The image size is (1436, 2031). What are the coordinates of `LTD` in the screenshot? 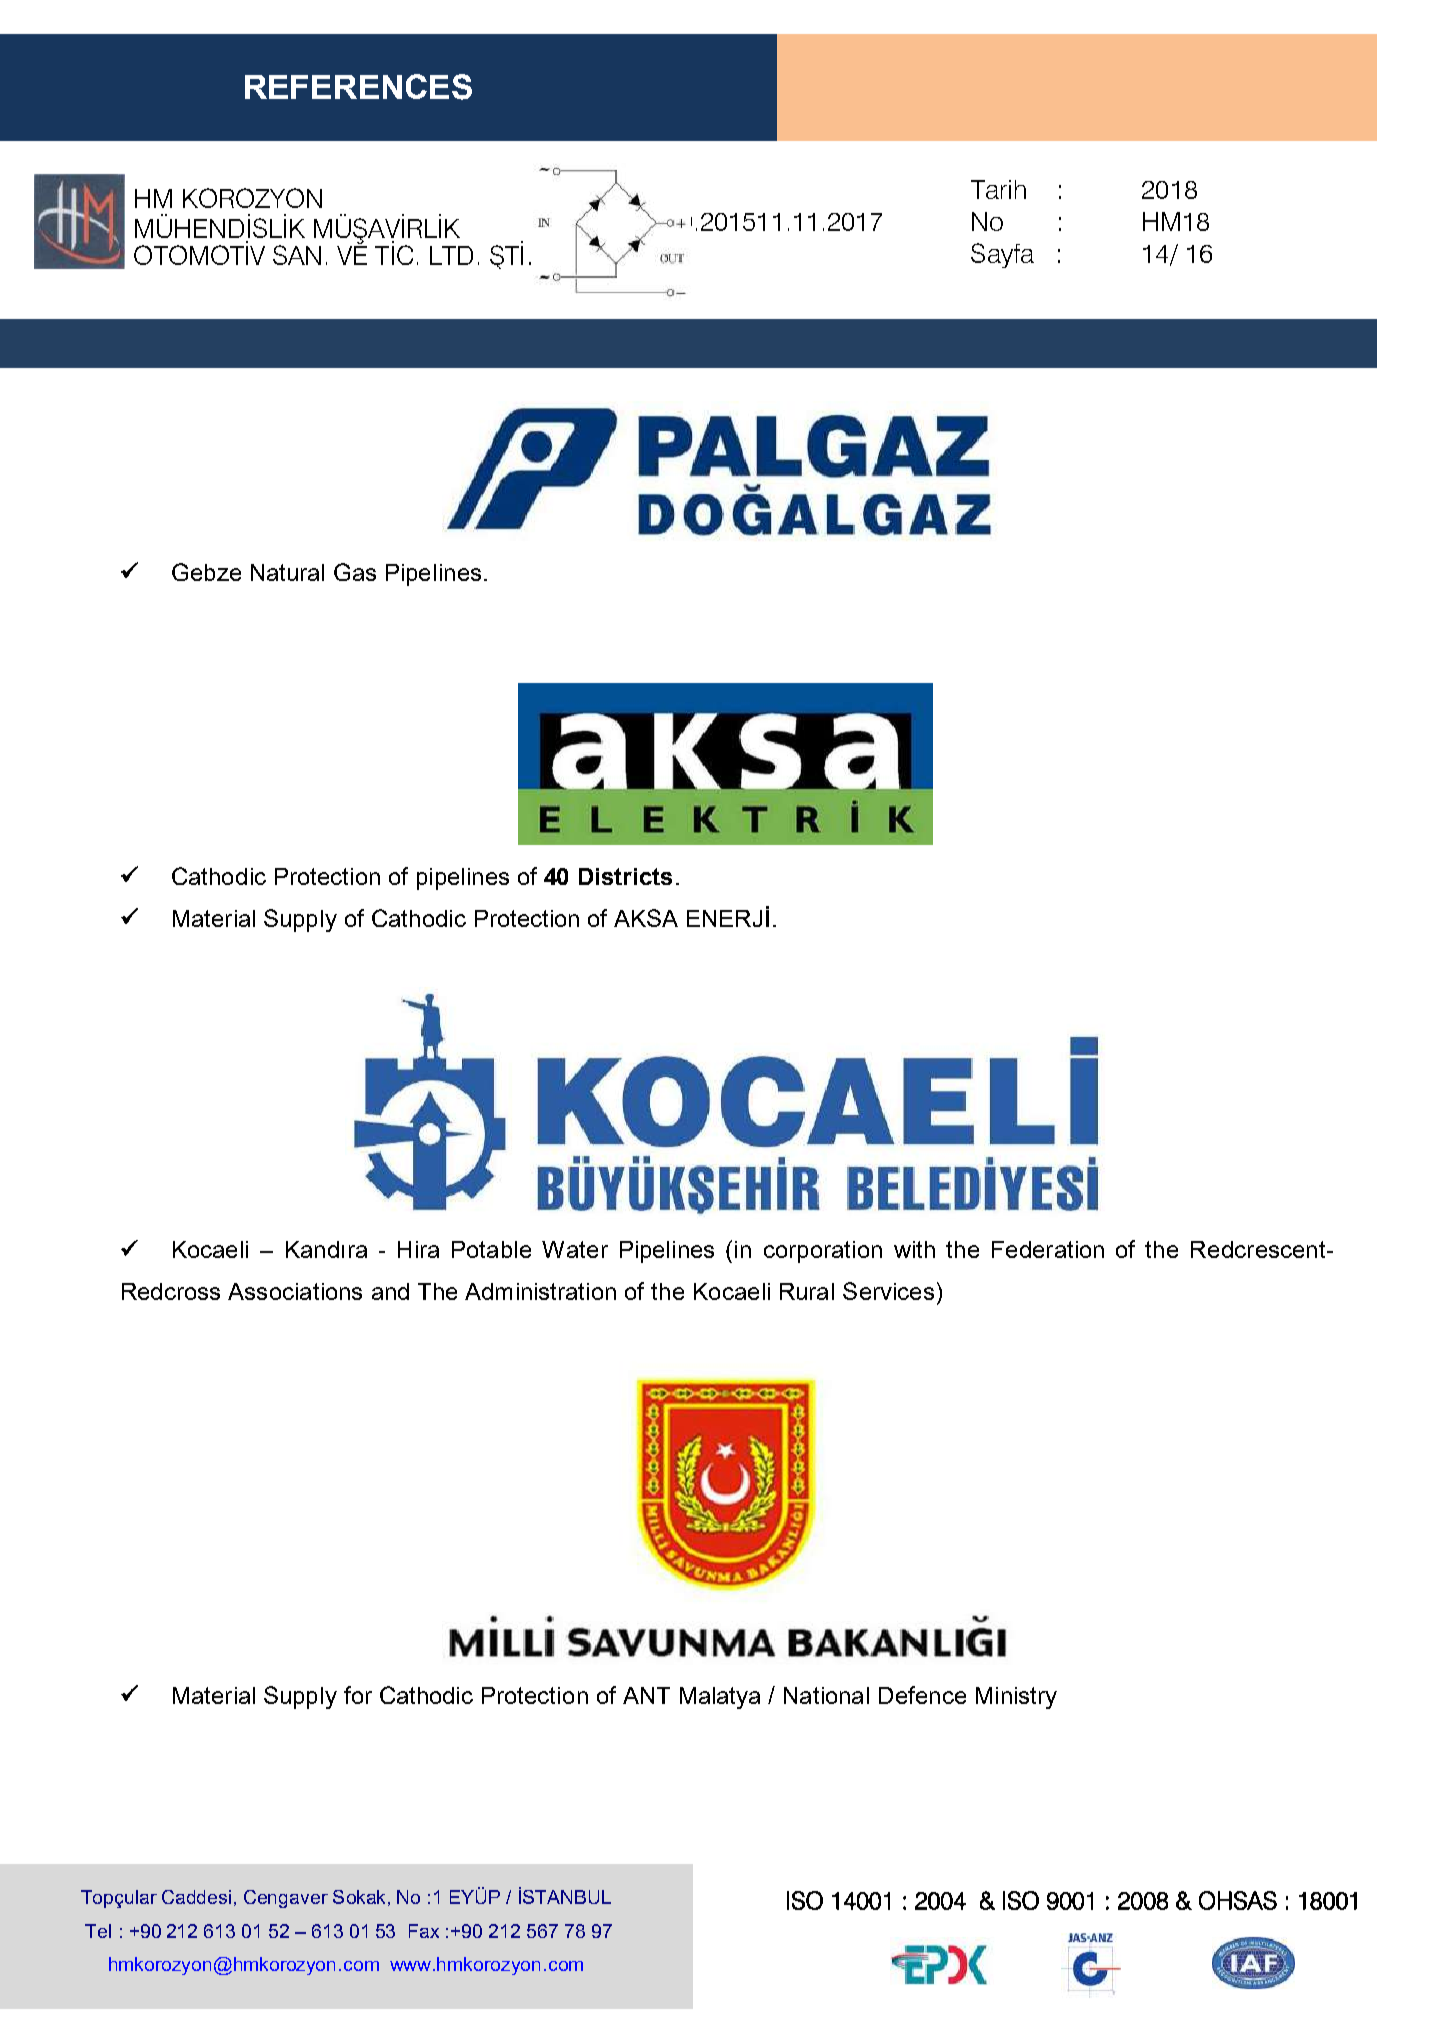 It's located at (451, 255).
